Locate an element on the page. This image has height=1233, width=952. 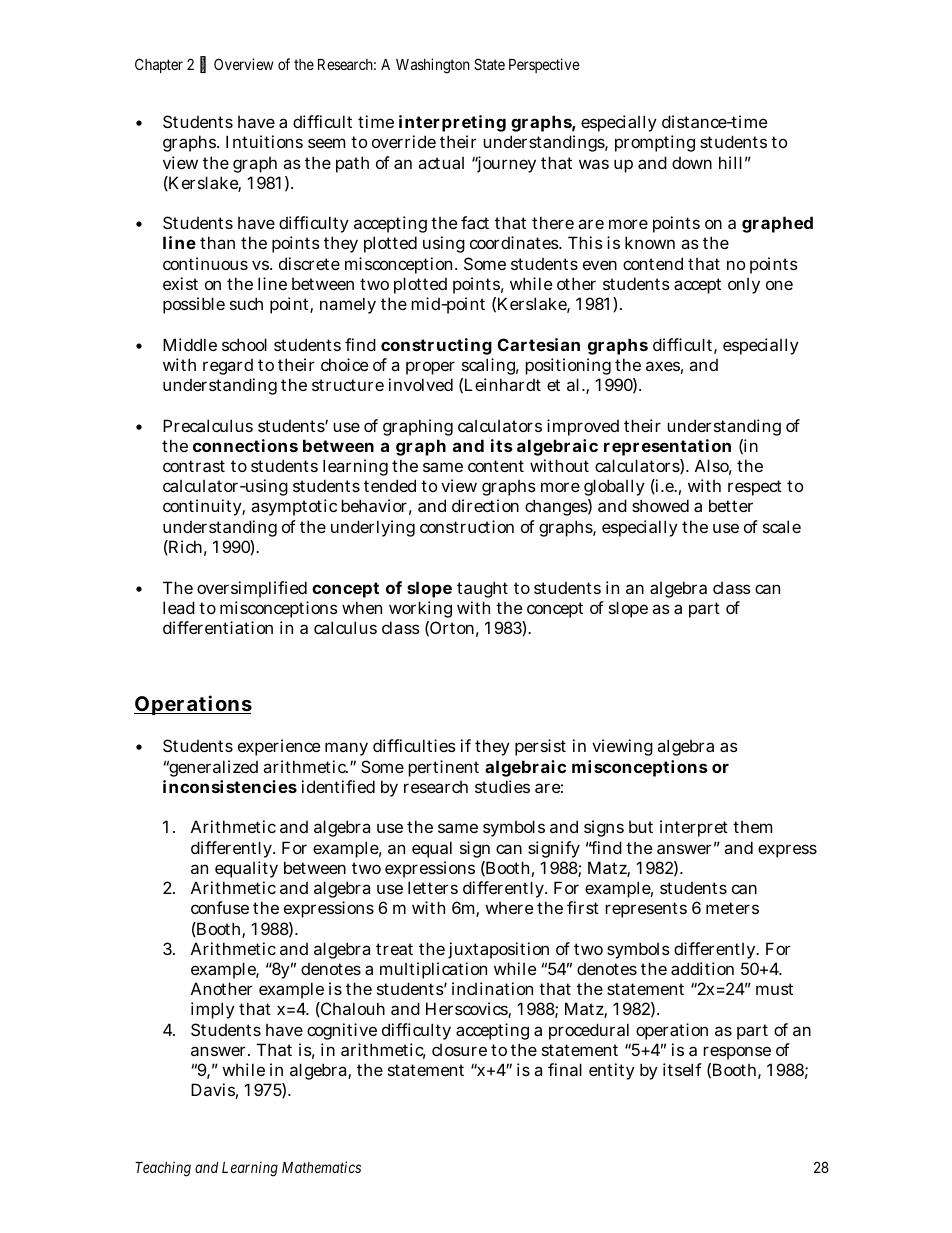
Washington is located at coordinates (433, 66).
